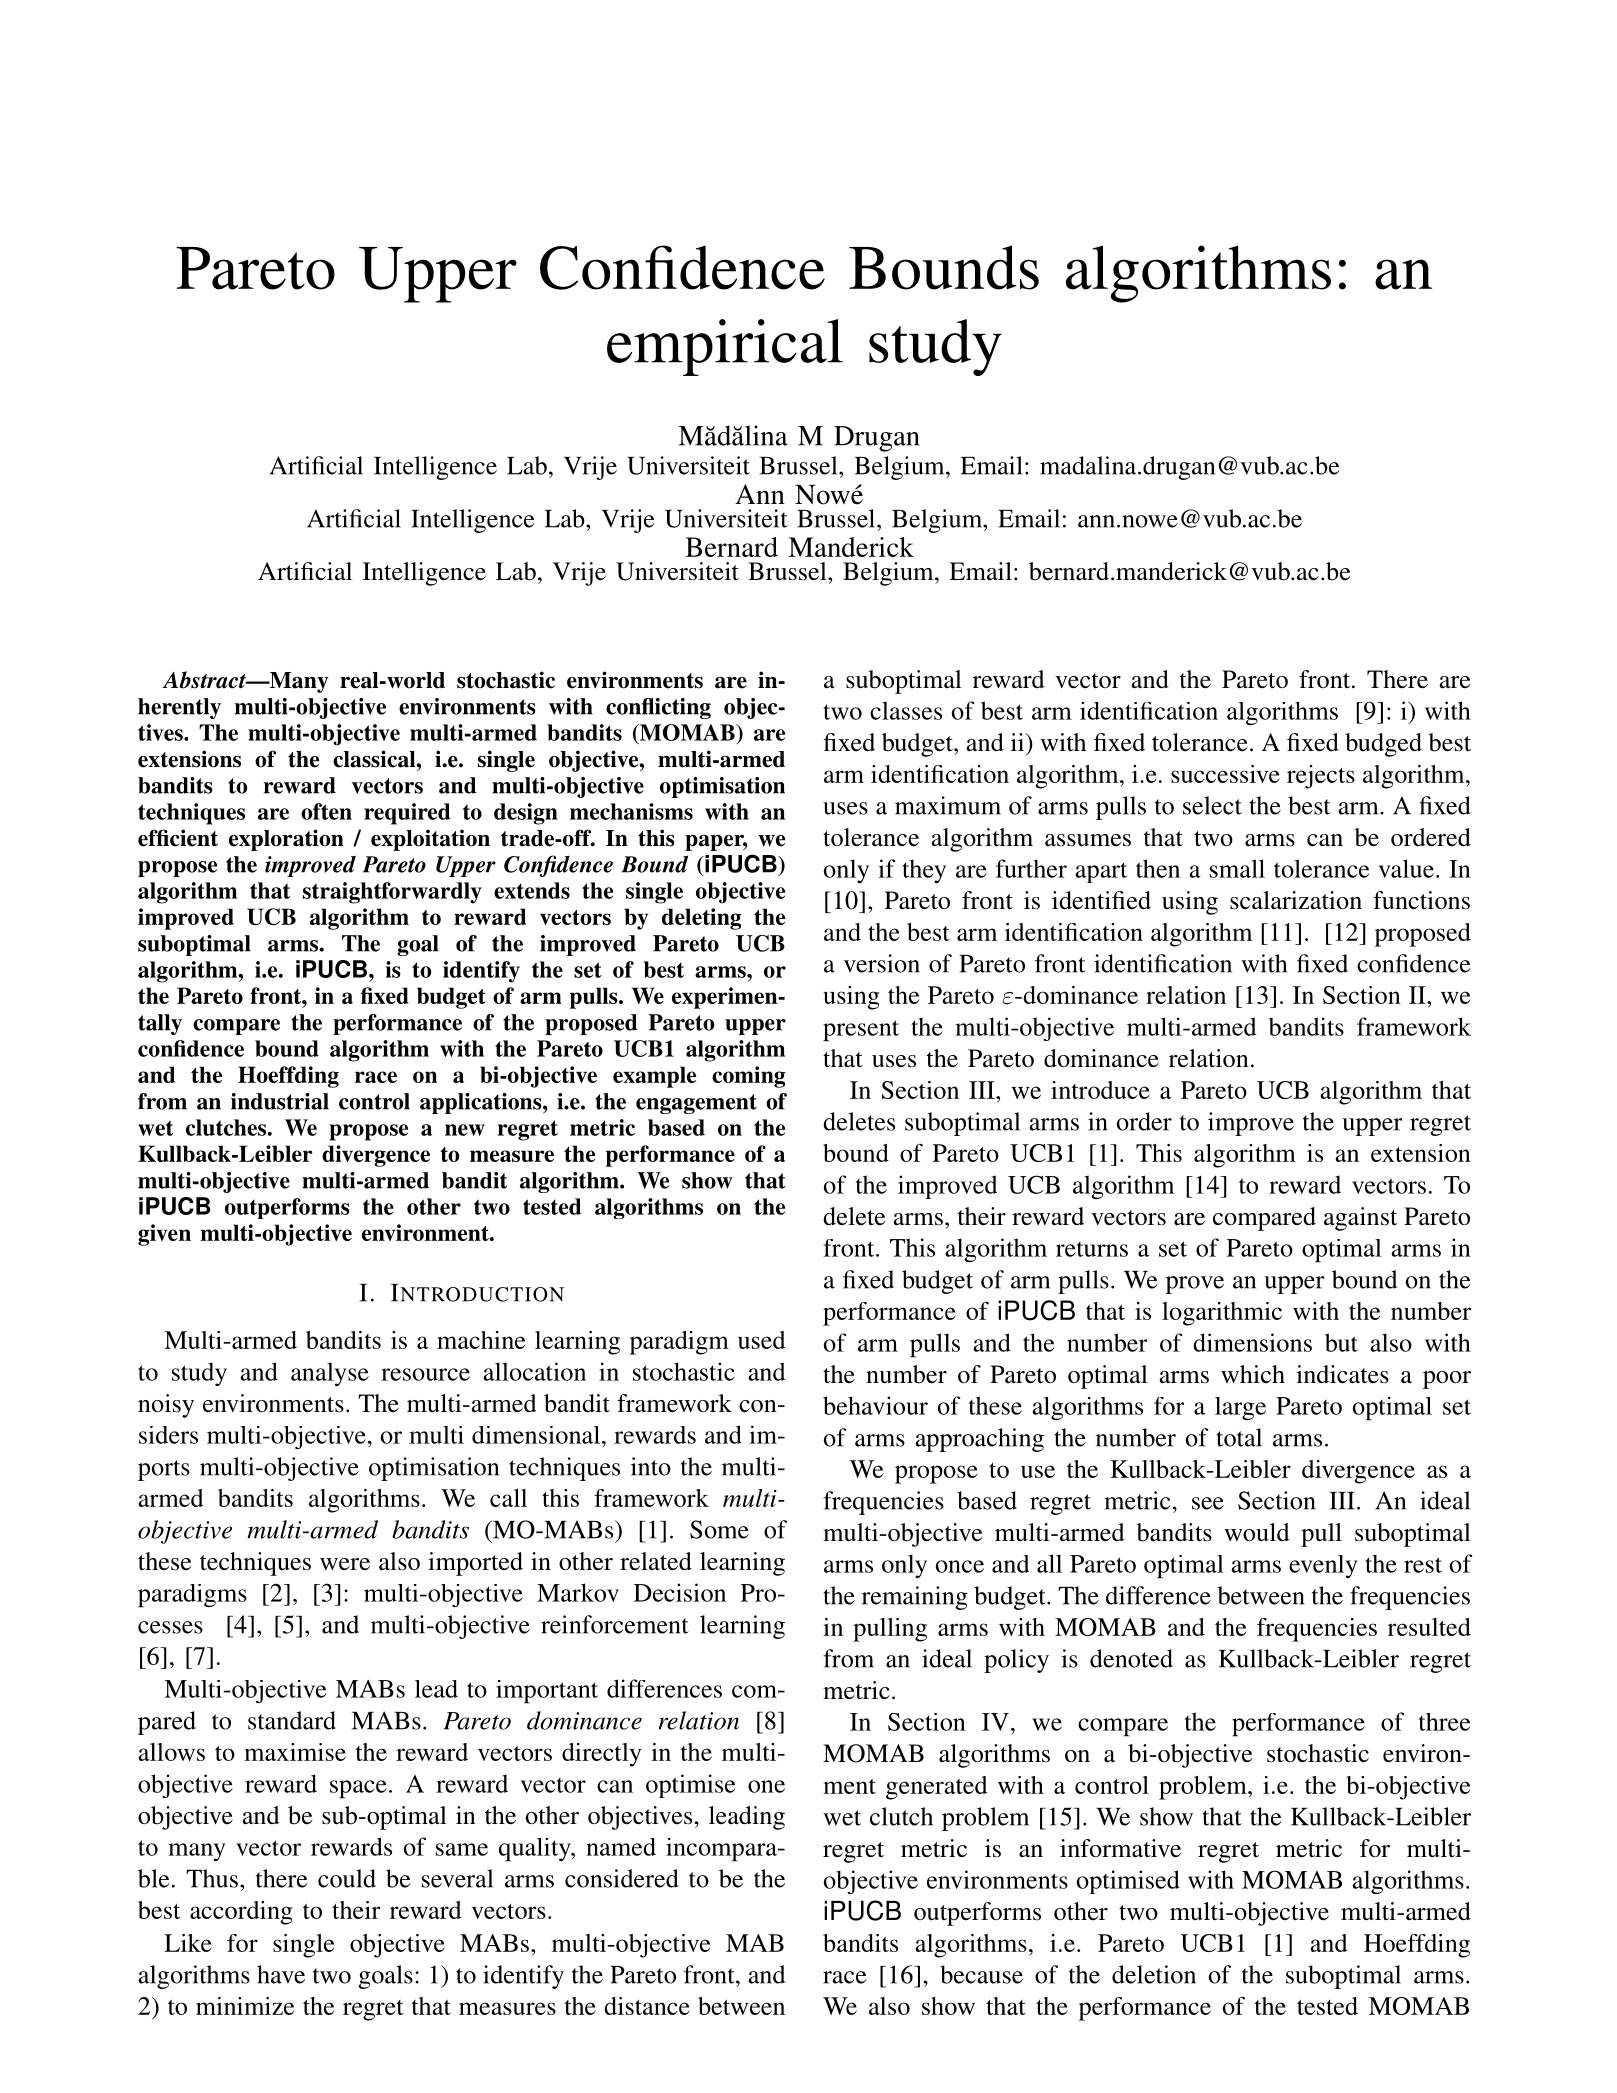  What do you see at coordinates (861, 1031) in the screenshot?
I see `present` at bounding box center [861, 1031].
